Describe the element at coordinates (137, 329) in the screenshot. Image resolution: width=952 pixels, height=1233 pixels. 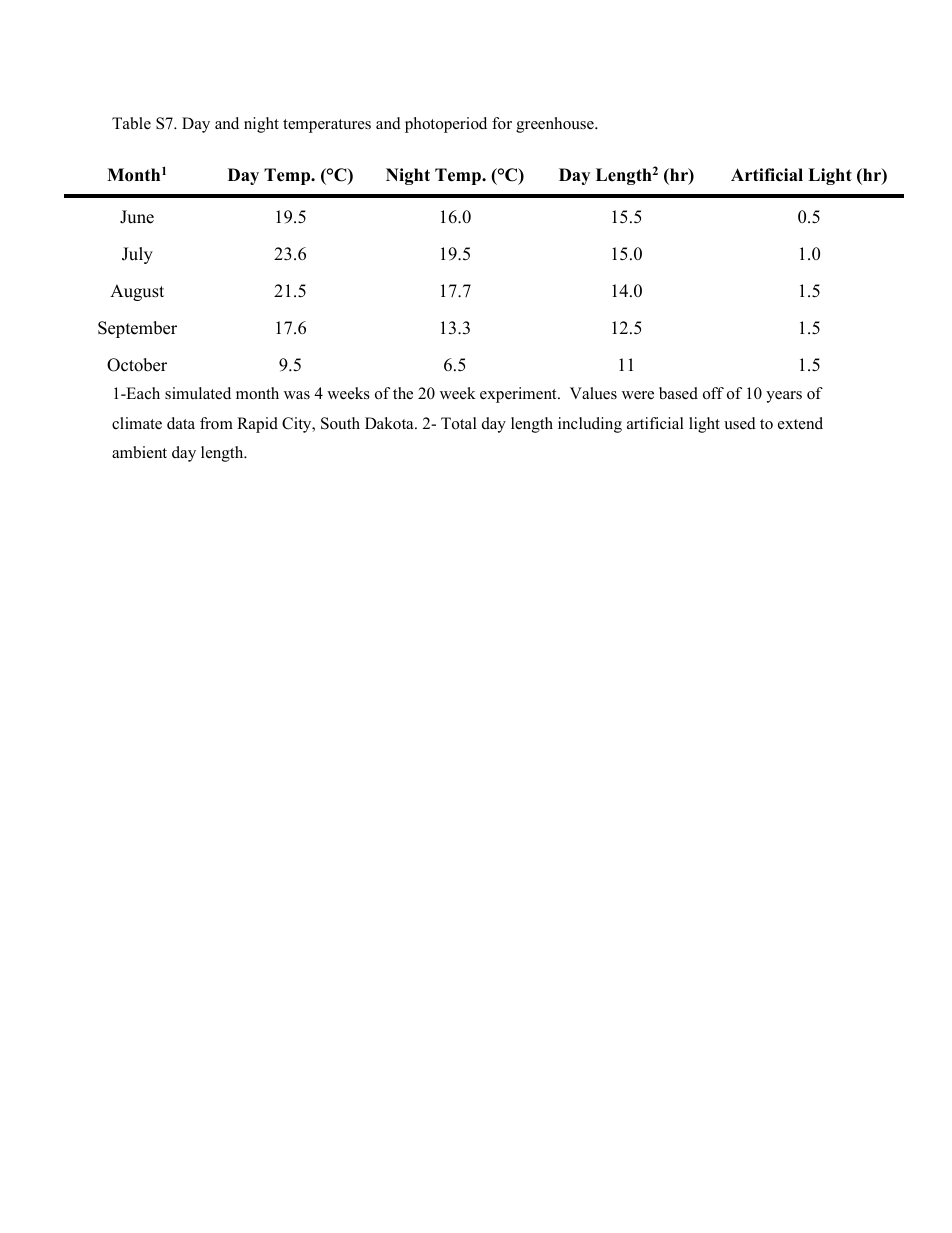
I see `September` at that location.
